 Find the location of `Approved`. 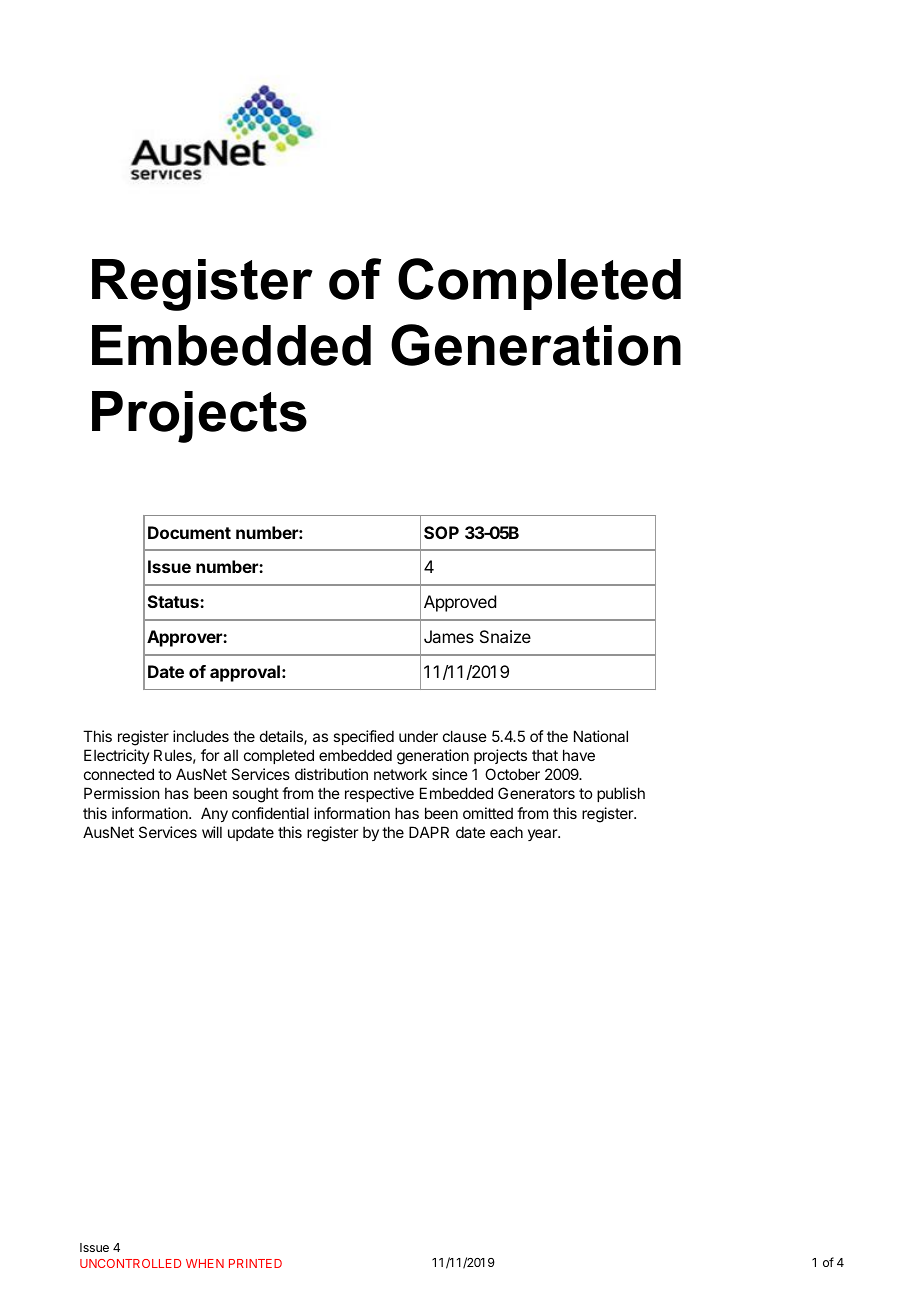

Approved is located at coordinates (460, 603).
